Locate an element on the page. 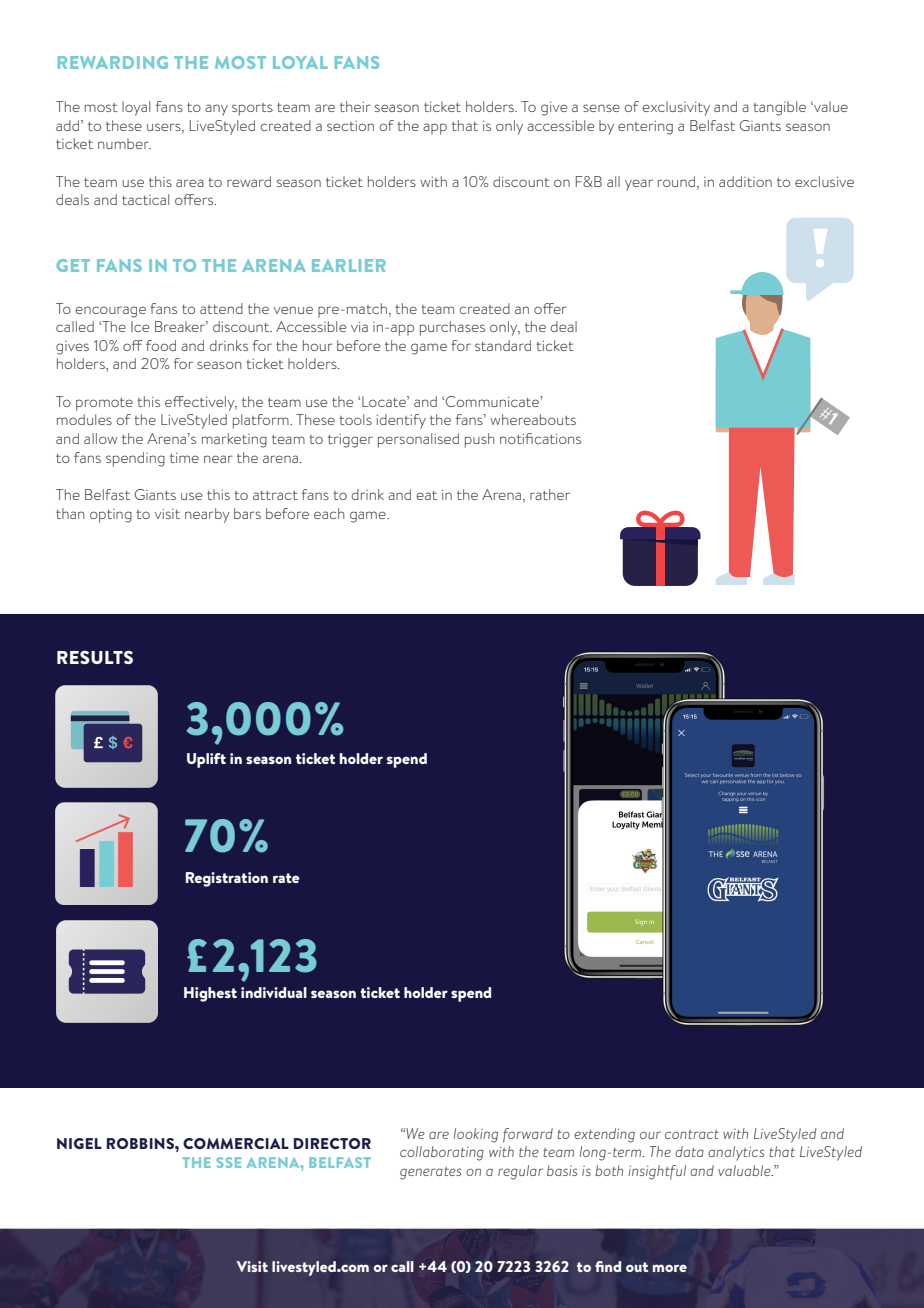 Image resolution: width=924 pixels, height=1308 pixels. SSE is located at coordinates (229, 1162).
